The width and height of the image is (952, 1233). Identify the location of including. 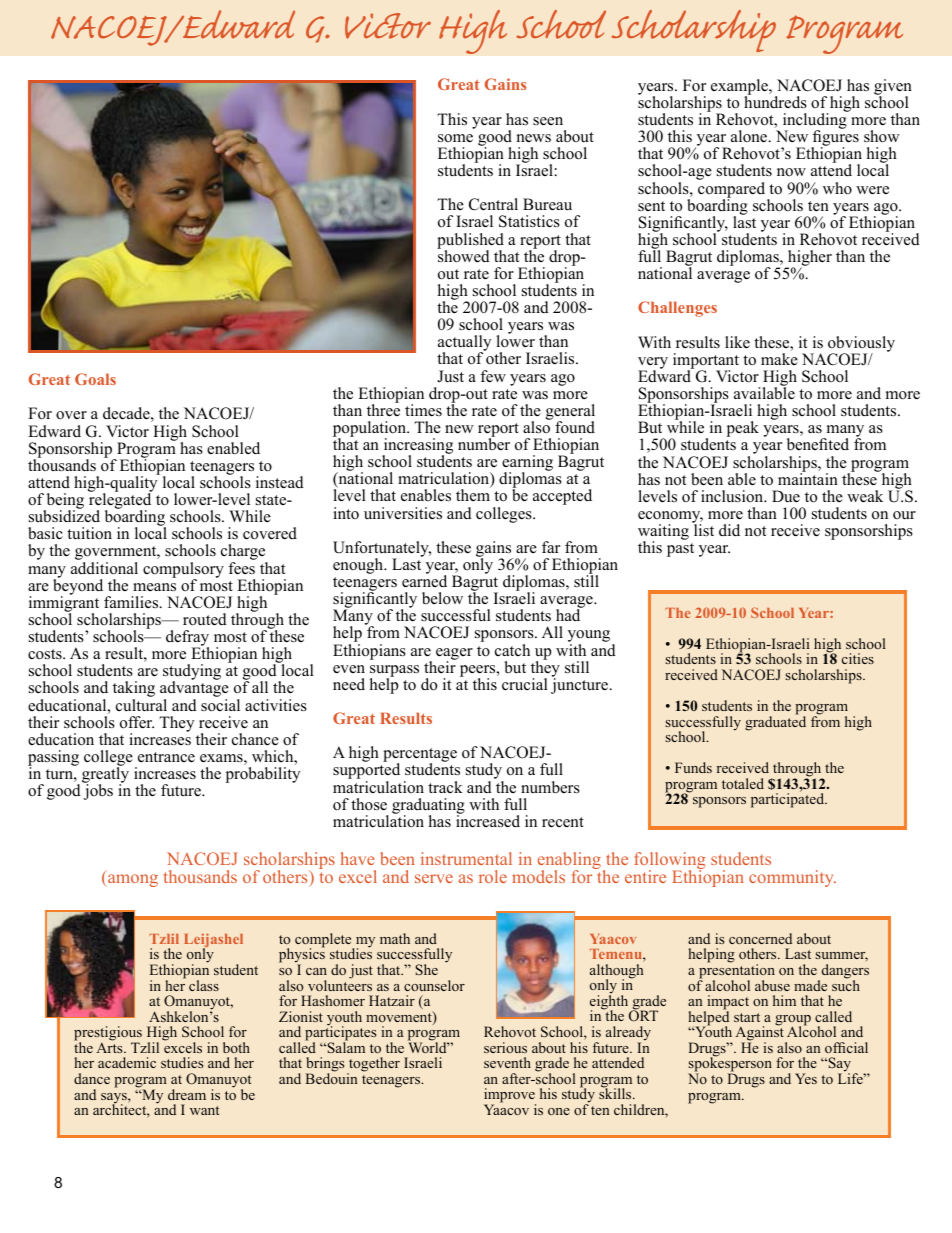
(816, 121).
